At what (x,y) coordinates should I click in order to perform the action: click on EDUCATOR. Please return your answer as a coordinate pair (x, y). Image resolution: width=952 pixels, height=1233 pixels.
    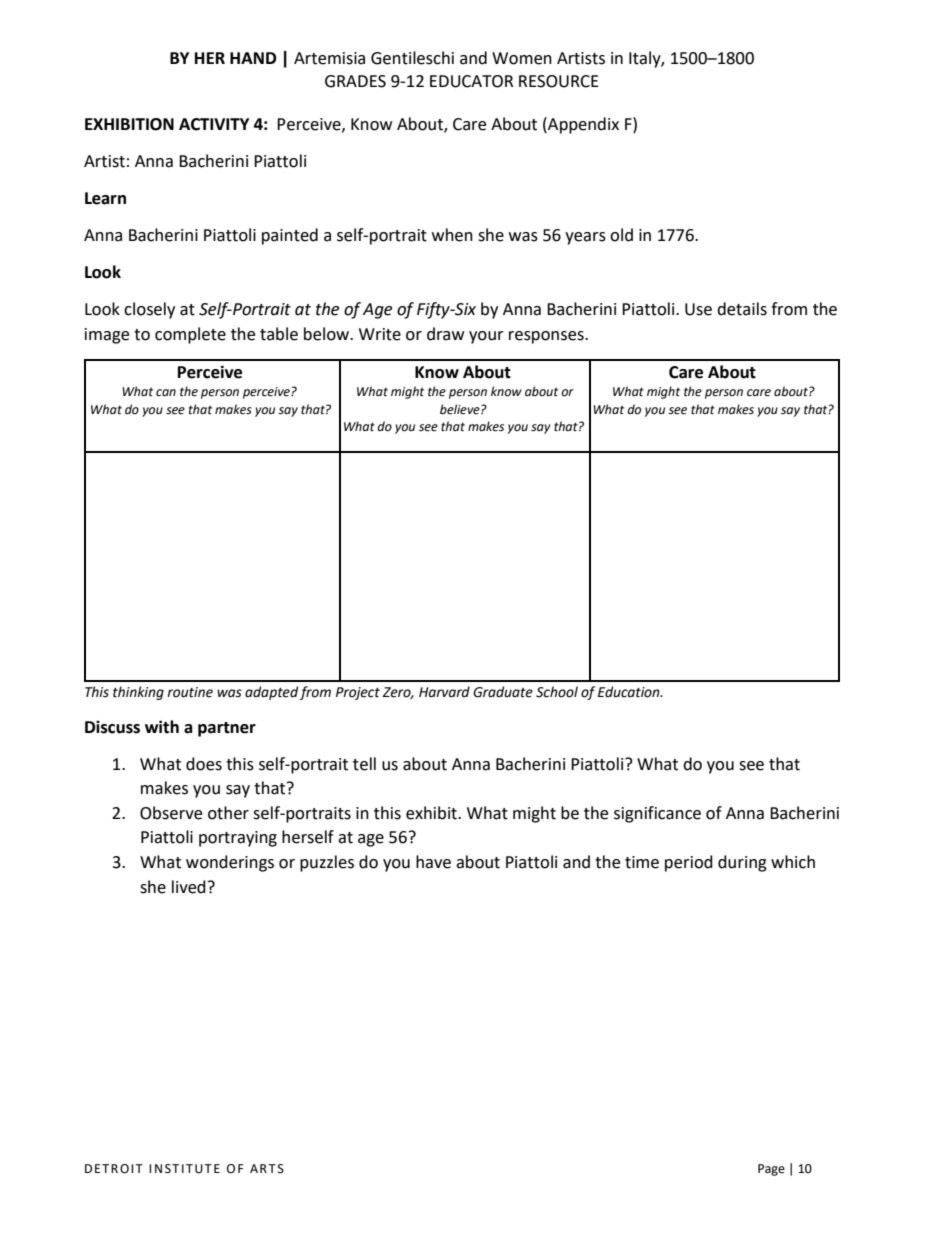
    Looking at the image, I should click on (471, 81).
